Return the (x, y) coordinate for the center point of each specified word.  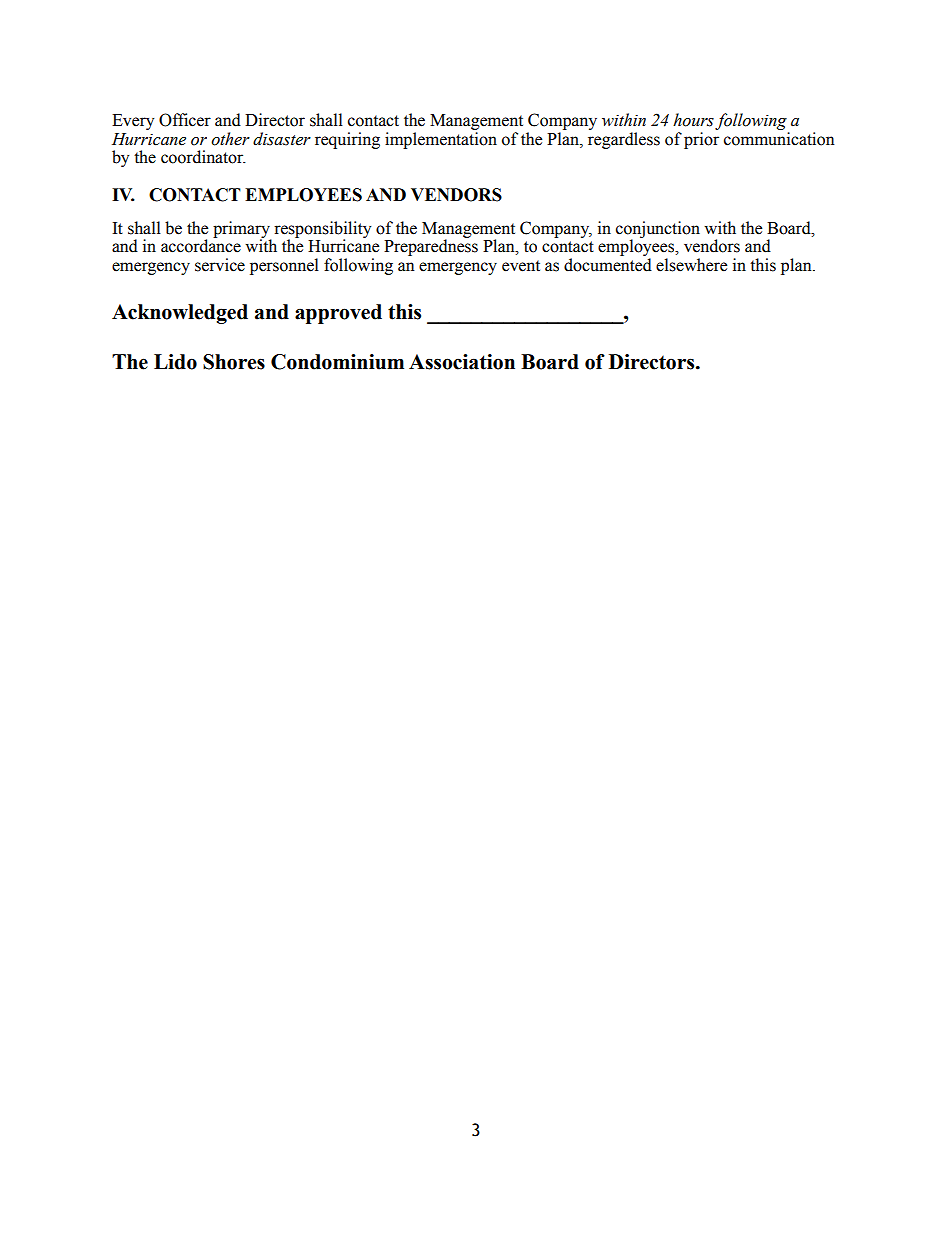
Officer (185, 120)
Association (462, 362)
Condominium (337, 362)
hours (693, 120)
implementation (441, 140)
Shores (234, 362)
